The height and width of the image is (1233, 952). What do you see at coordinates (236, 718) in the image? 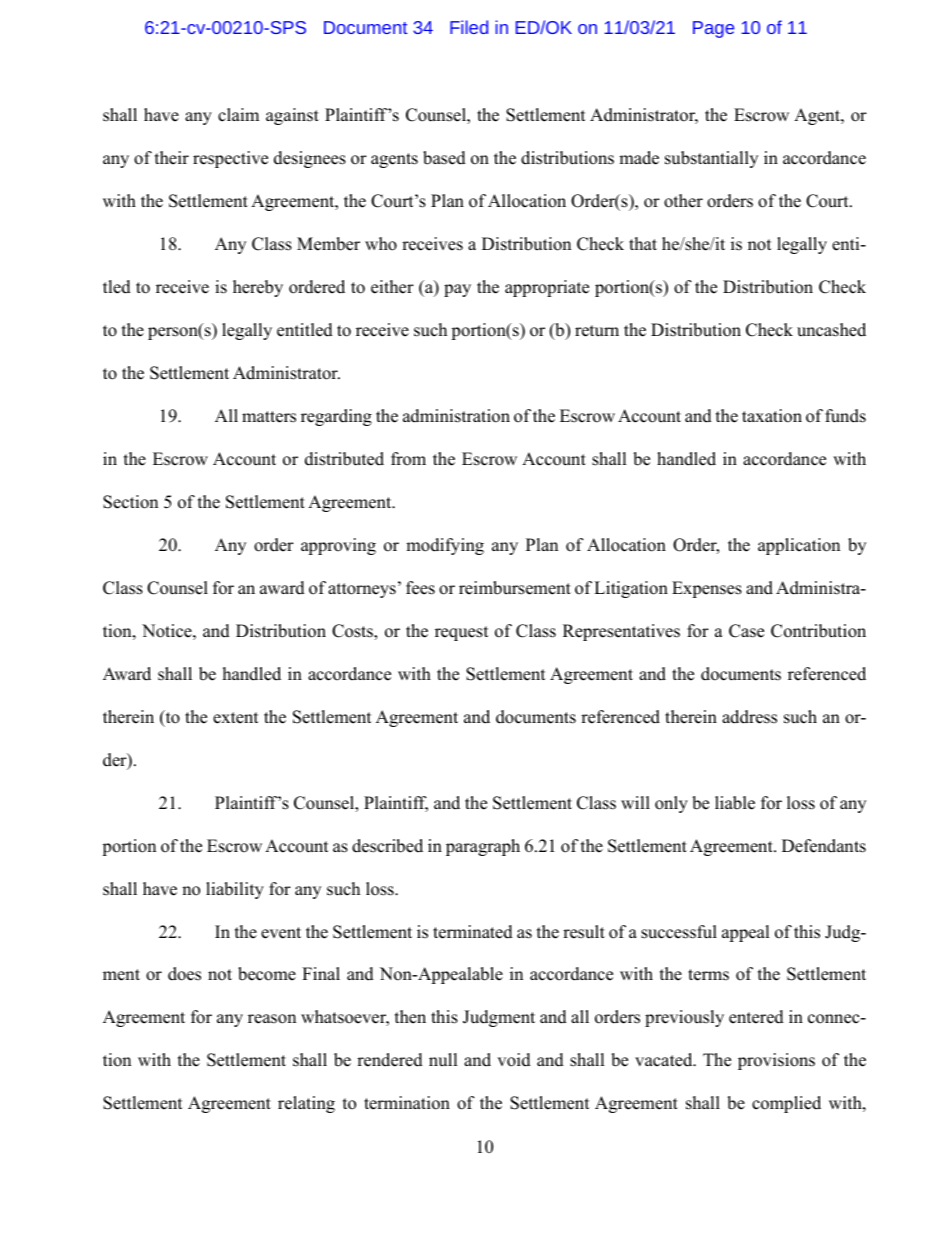
I see `extent` at bounding box center [236, 718].
